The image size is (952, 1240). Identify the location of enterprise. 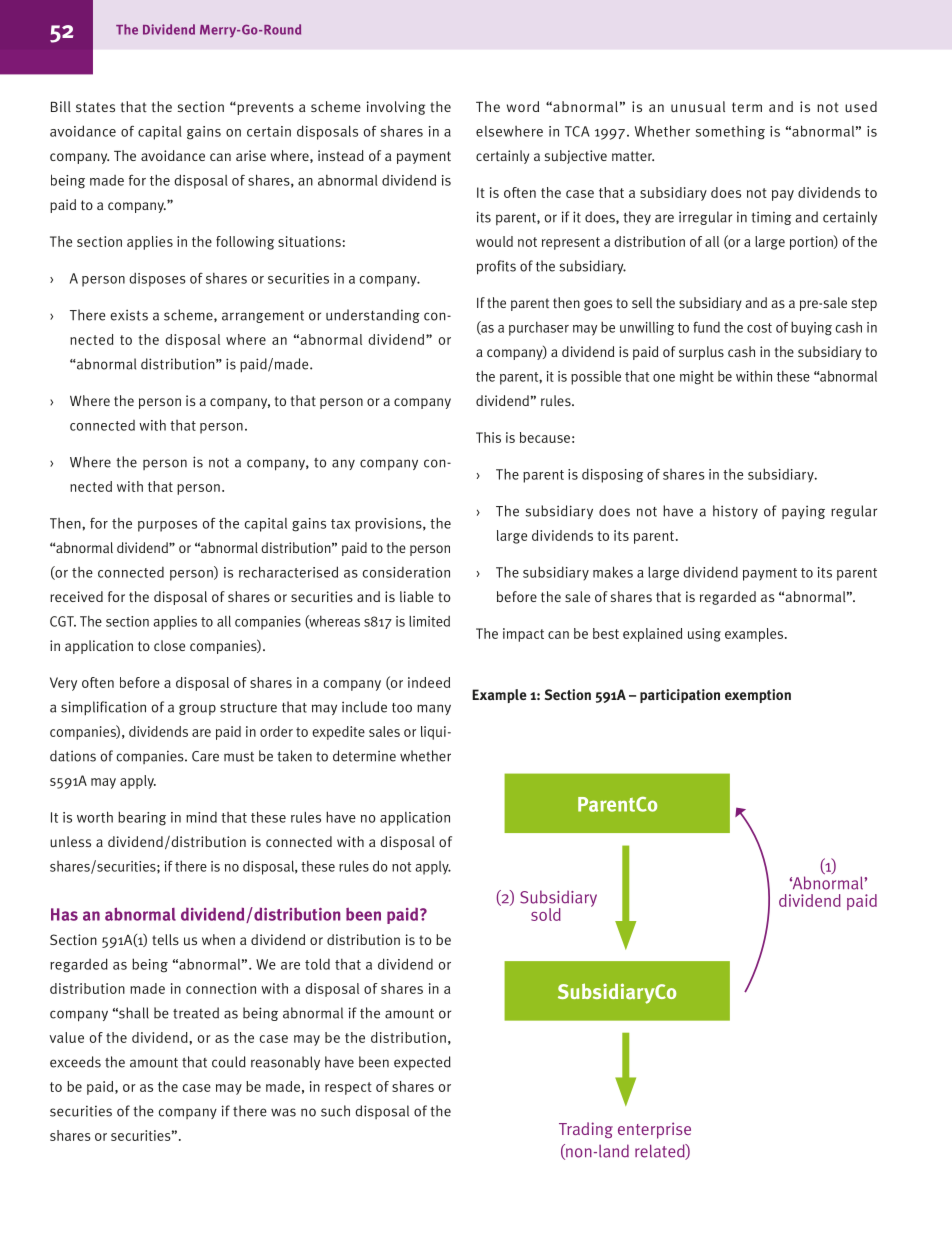
(654, 1130).
